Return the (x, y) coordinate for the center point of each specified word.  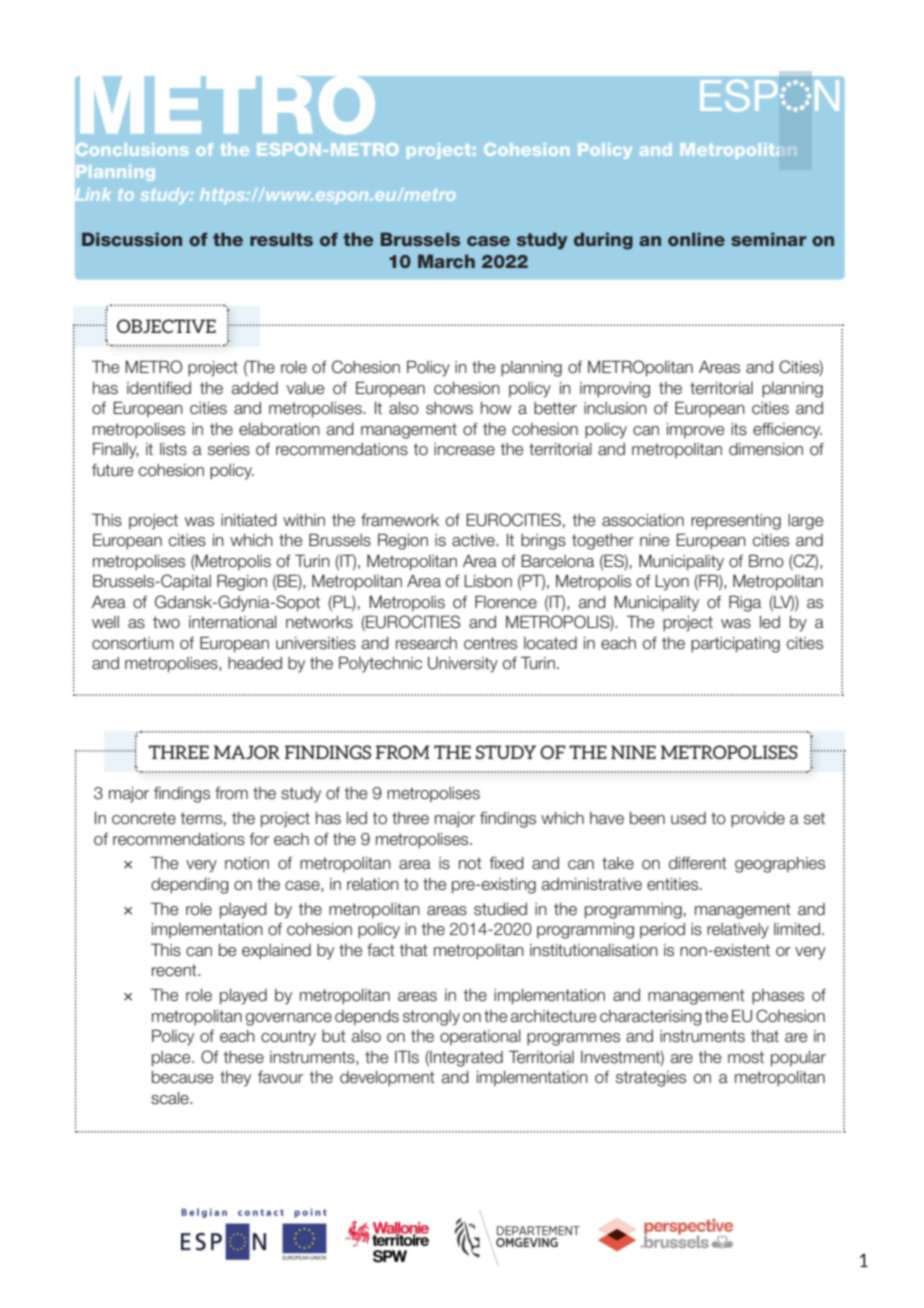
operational (480, 1037)
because (182, 1077)
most (746, 1057)
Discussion (132, 239)
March (446, 261)
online (696, 239)
